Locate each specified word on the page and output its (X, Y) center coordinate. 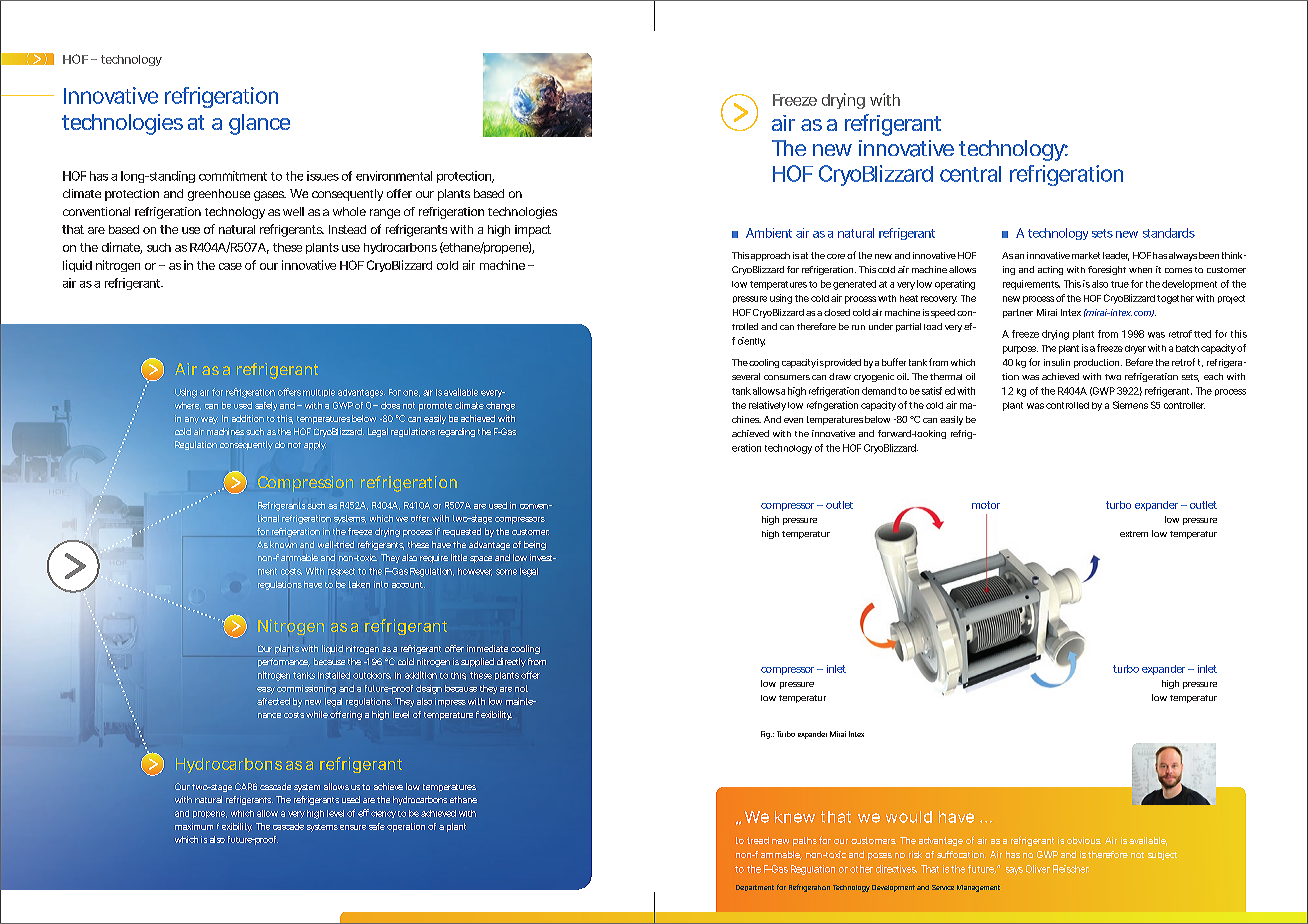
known (283, 544)
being (535, 545)
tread (758, 840)
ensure (353, 827)
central (970, 174)
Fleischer (1071, 869)
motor (986, 505)
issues (323, 176)
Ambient (769, 233)
